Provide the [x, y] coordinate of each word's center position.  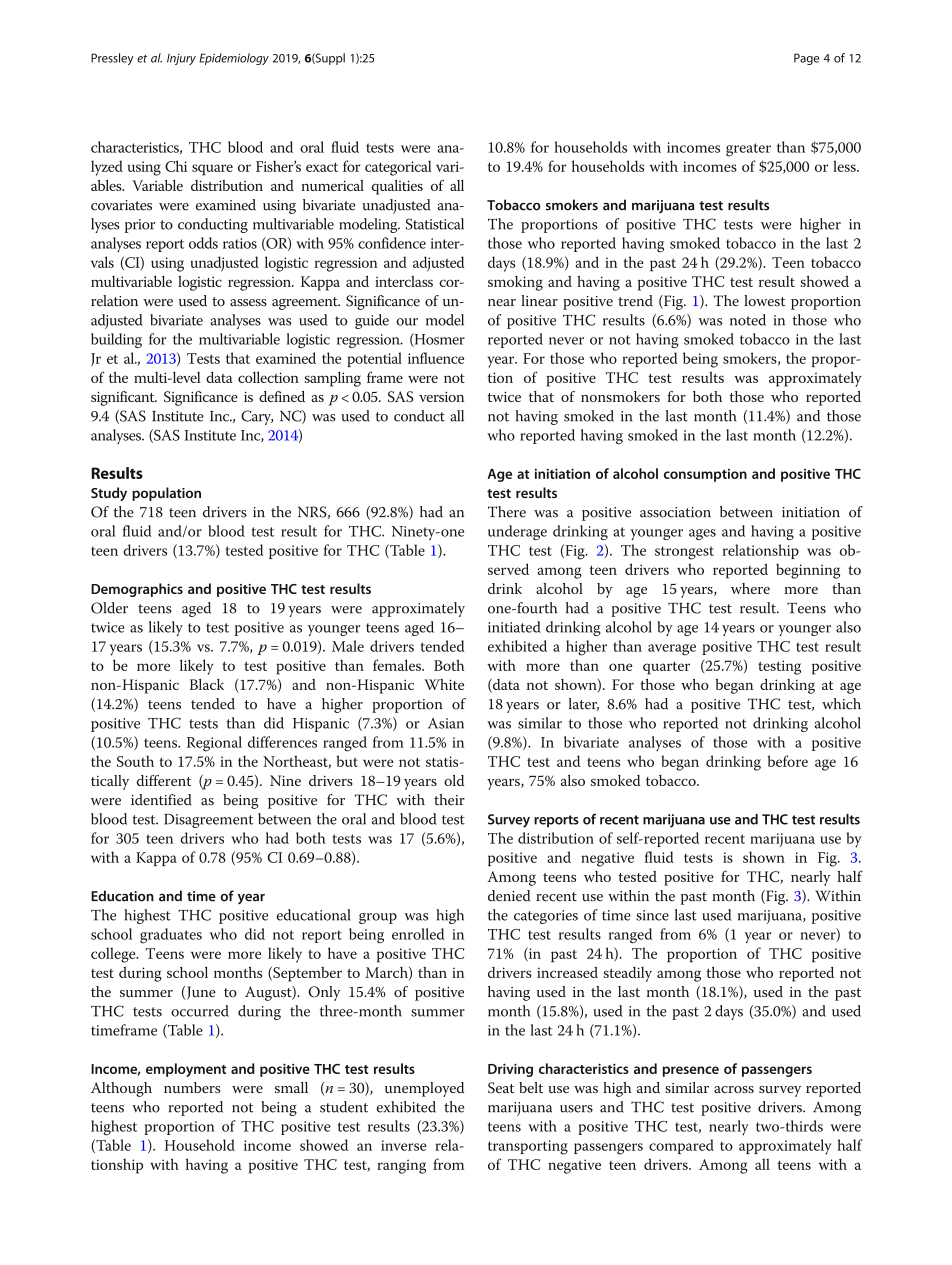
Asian [446, 723]
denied [509, 896]
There [507, 512]
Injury [181, 59]
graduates [171, 935]
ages [702, 534]
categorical [398, 168]
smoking [515, 283]
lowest [765, 301]
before [788, 761]
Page [806, 59]
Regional [214, 744]
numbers [192, 1087]
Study [109, 494]
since [652, 915]
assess [248, 303]
